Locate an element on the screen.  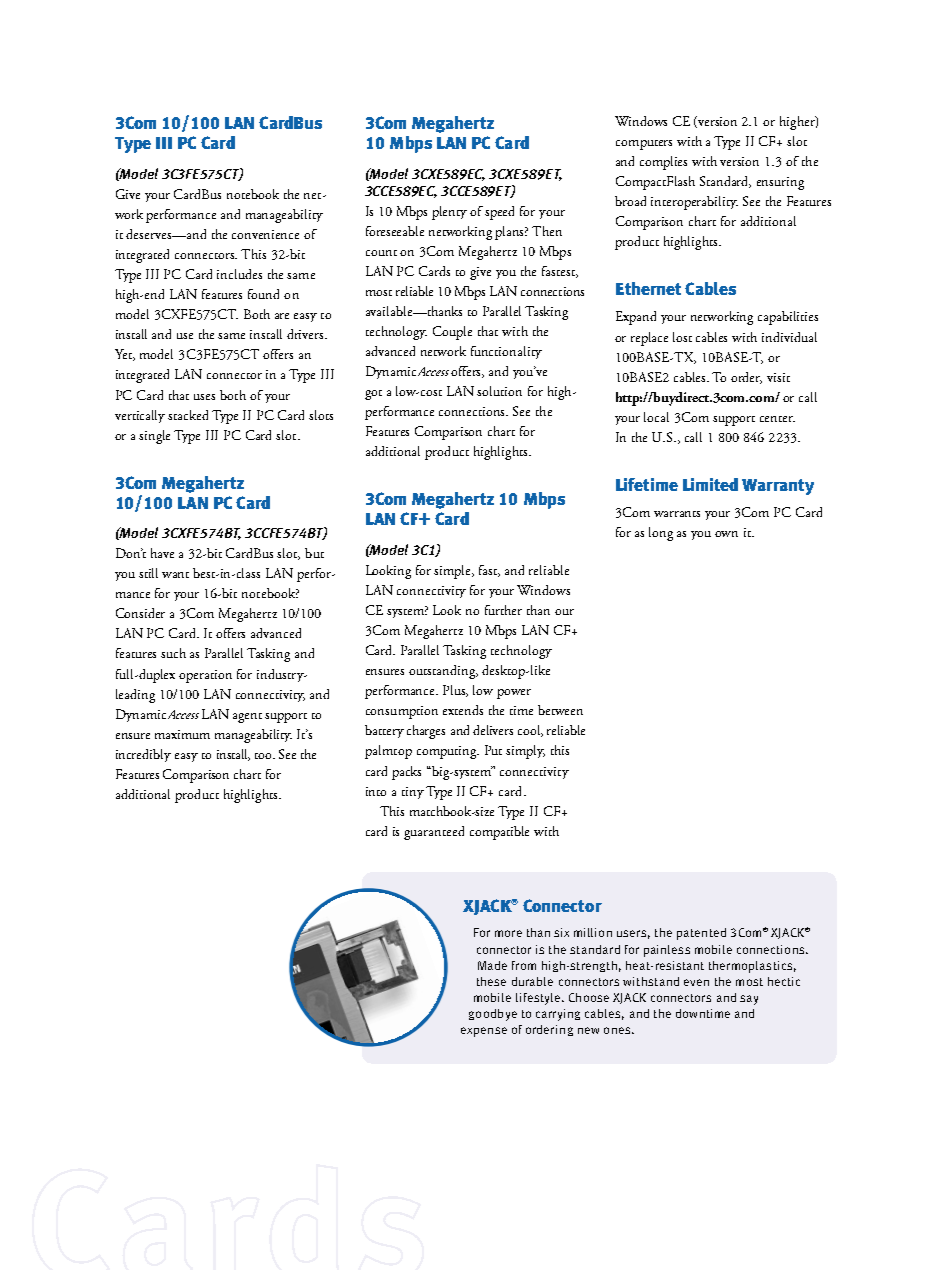
expense is located at coordinates (484, 1032).
